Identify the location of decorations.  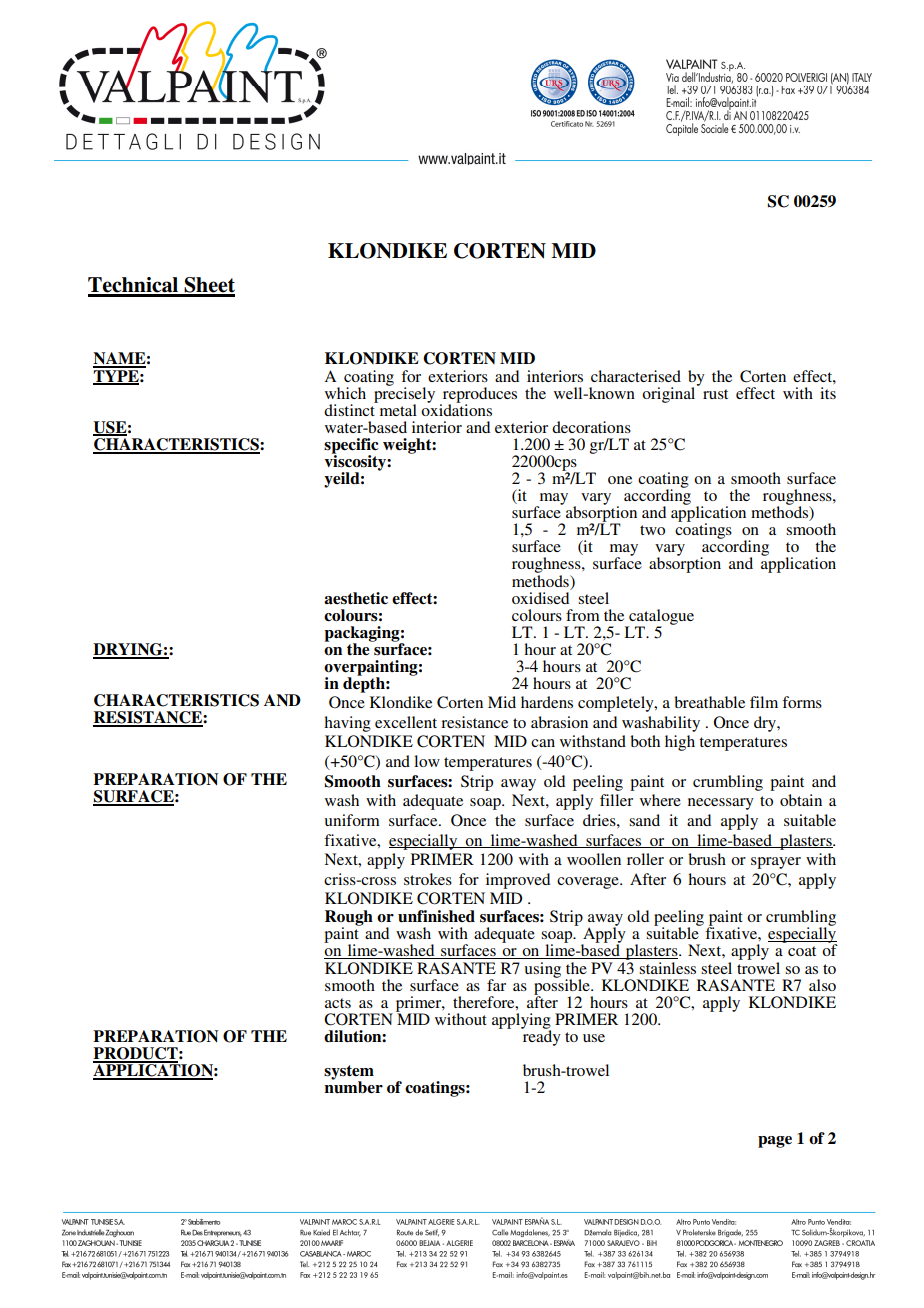
(591, 427).
